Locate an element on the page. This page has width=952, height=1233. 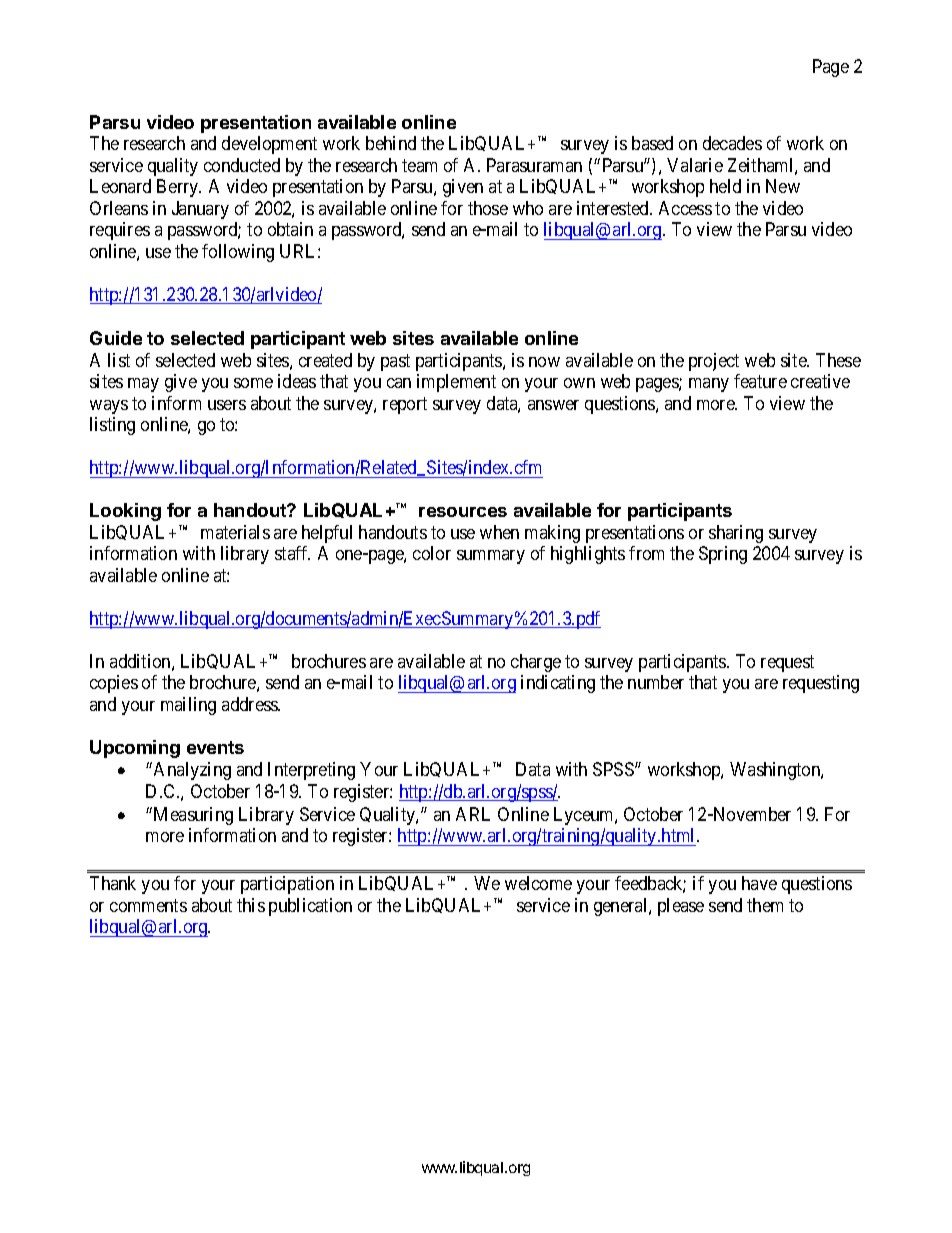
comments is located at coordinates (148, 905).
